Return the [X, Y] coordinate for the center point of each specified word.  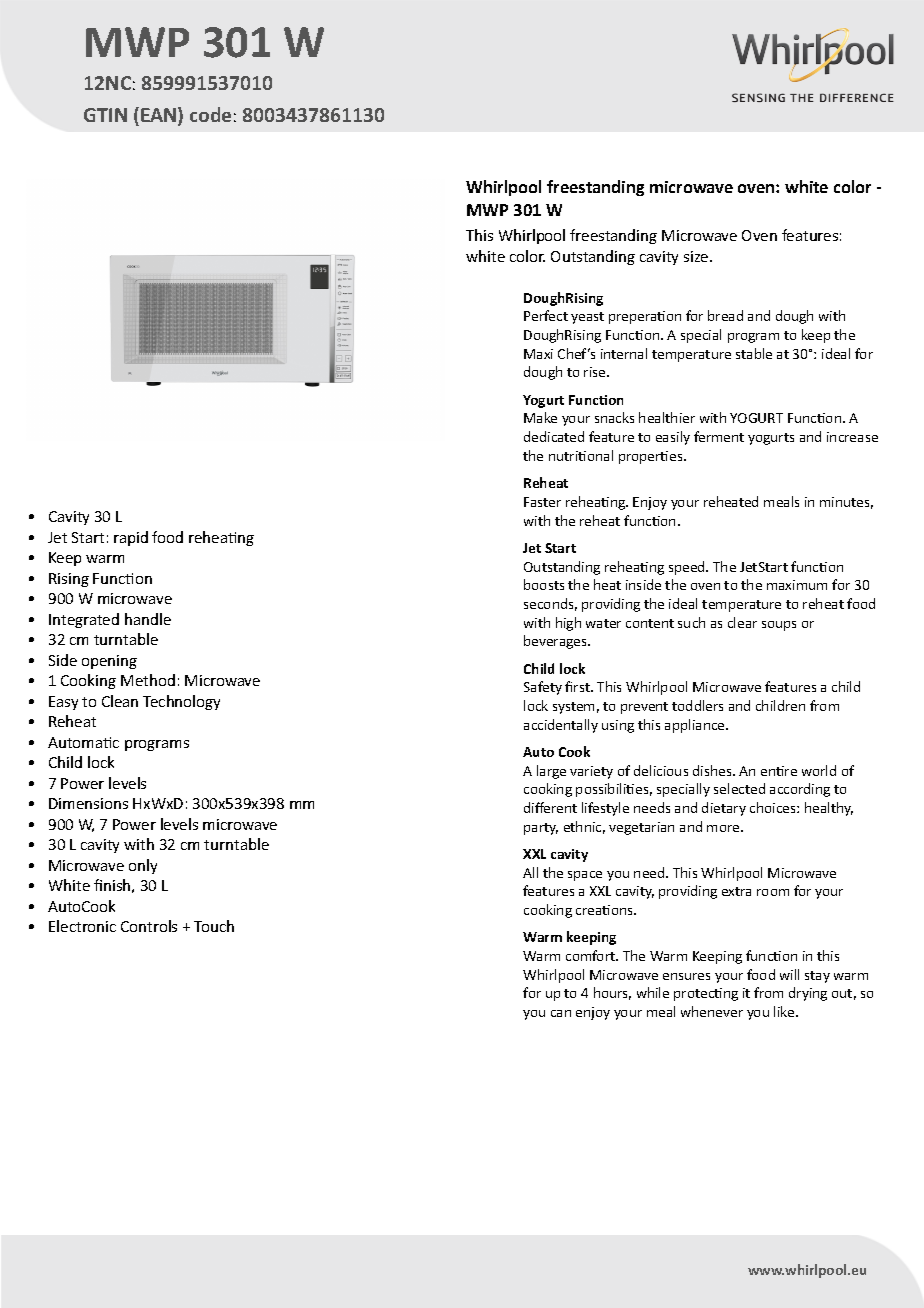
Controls [149, 926]
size [697, 256]
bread [725, 315]
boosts [544, 584]
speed [688, 568]
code [210, 114]
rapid [131, 538]
